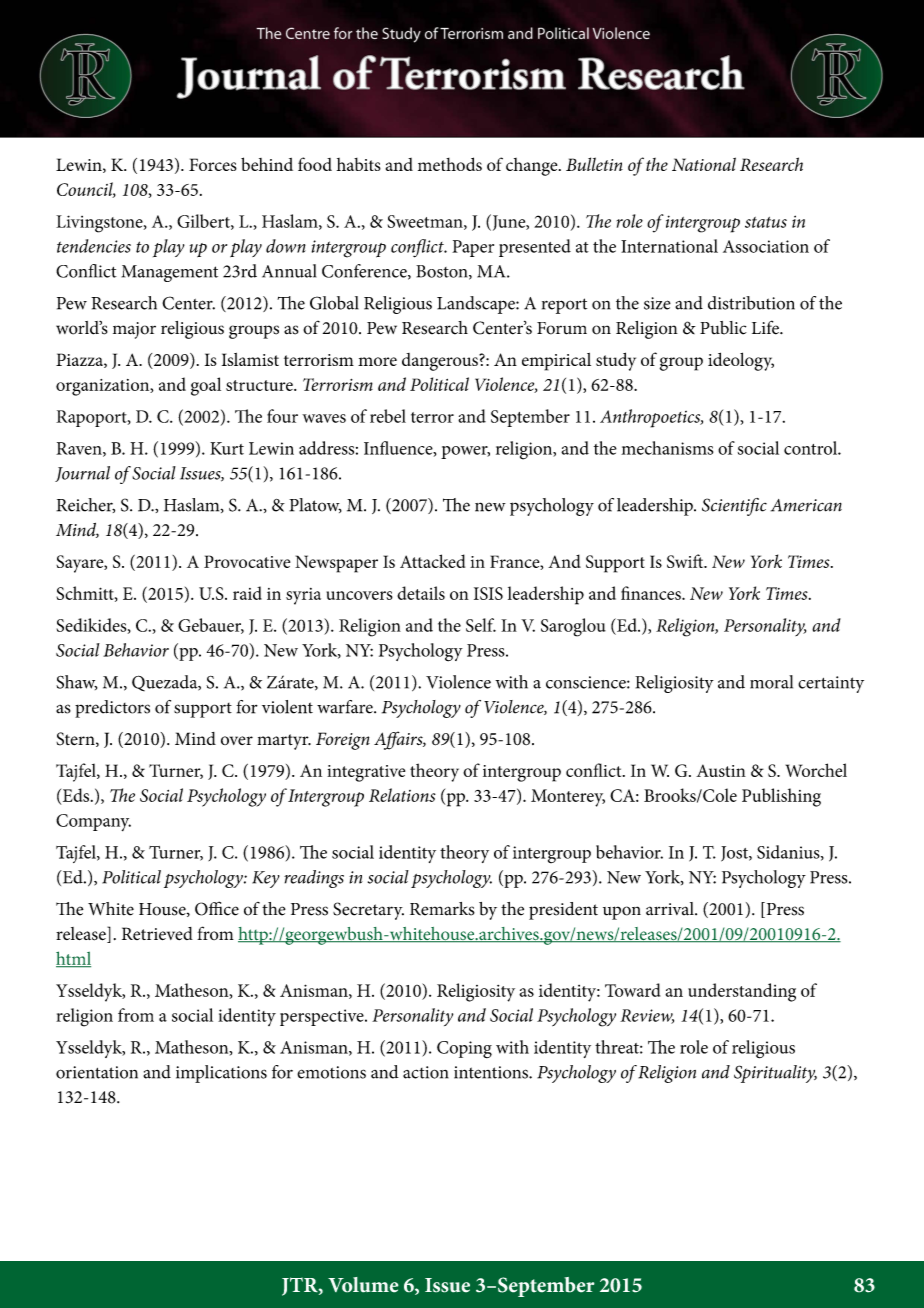 The image size is (924, 1308). What do you see at coordinates (157, 933) in the screenshot?
I see `Retrieved` at bounding box center [157, 933].
